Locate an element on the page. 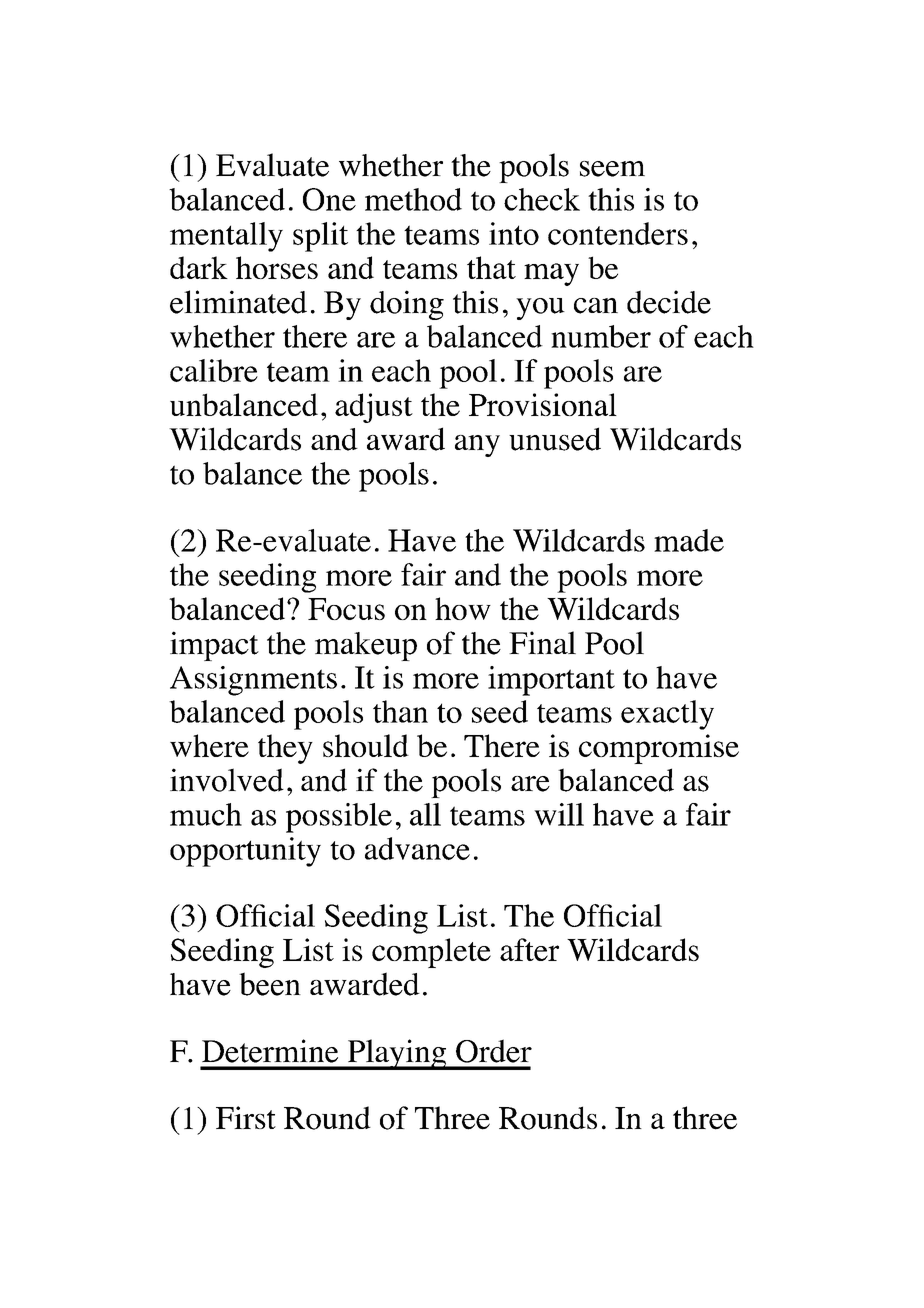 This image has height=1308, width=924. mentally is located at coordinates (226, 237).
